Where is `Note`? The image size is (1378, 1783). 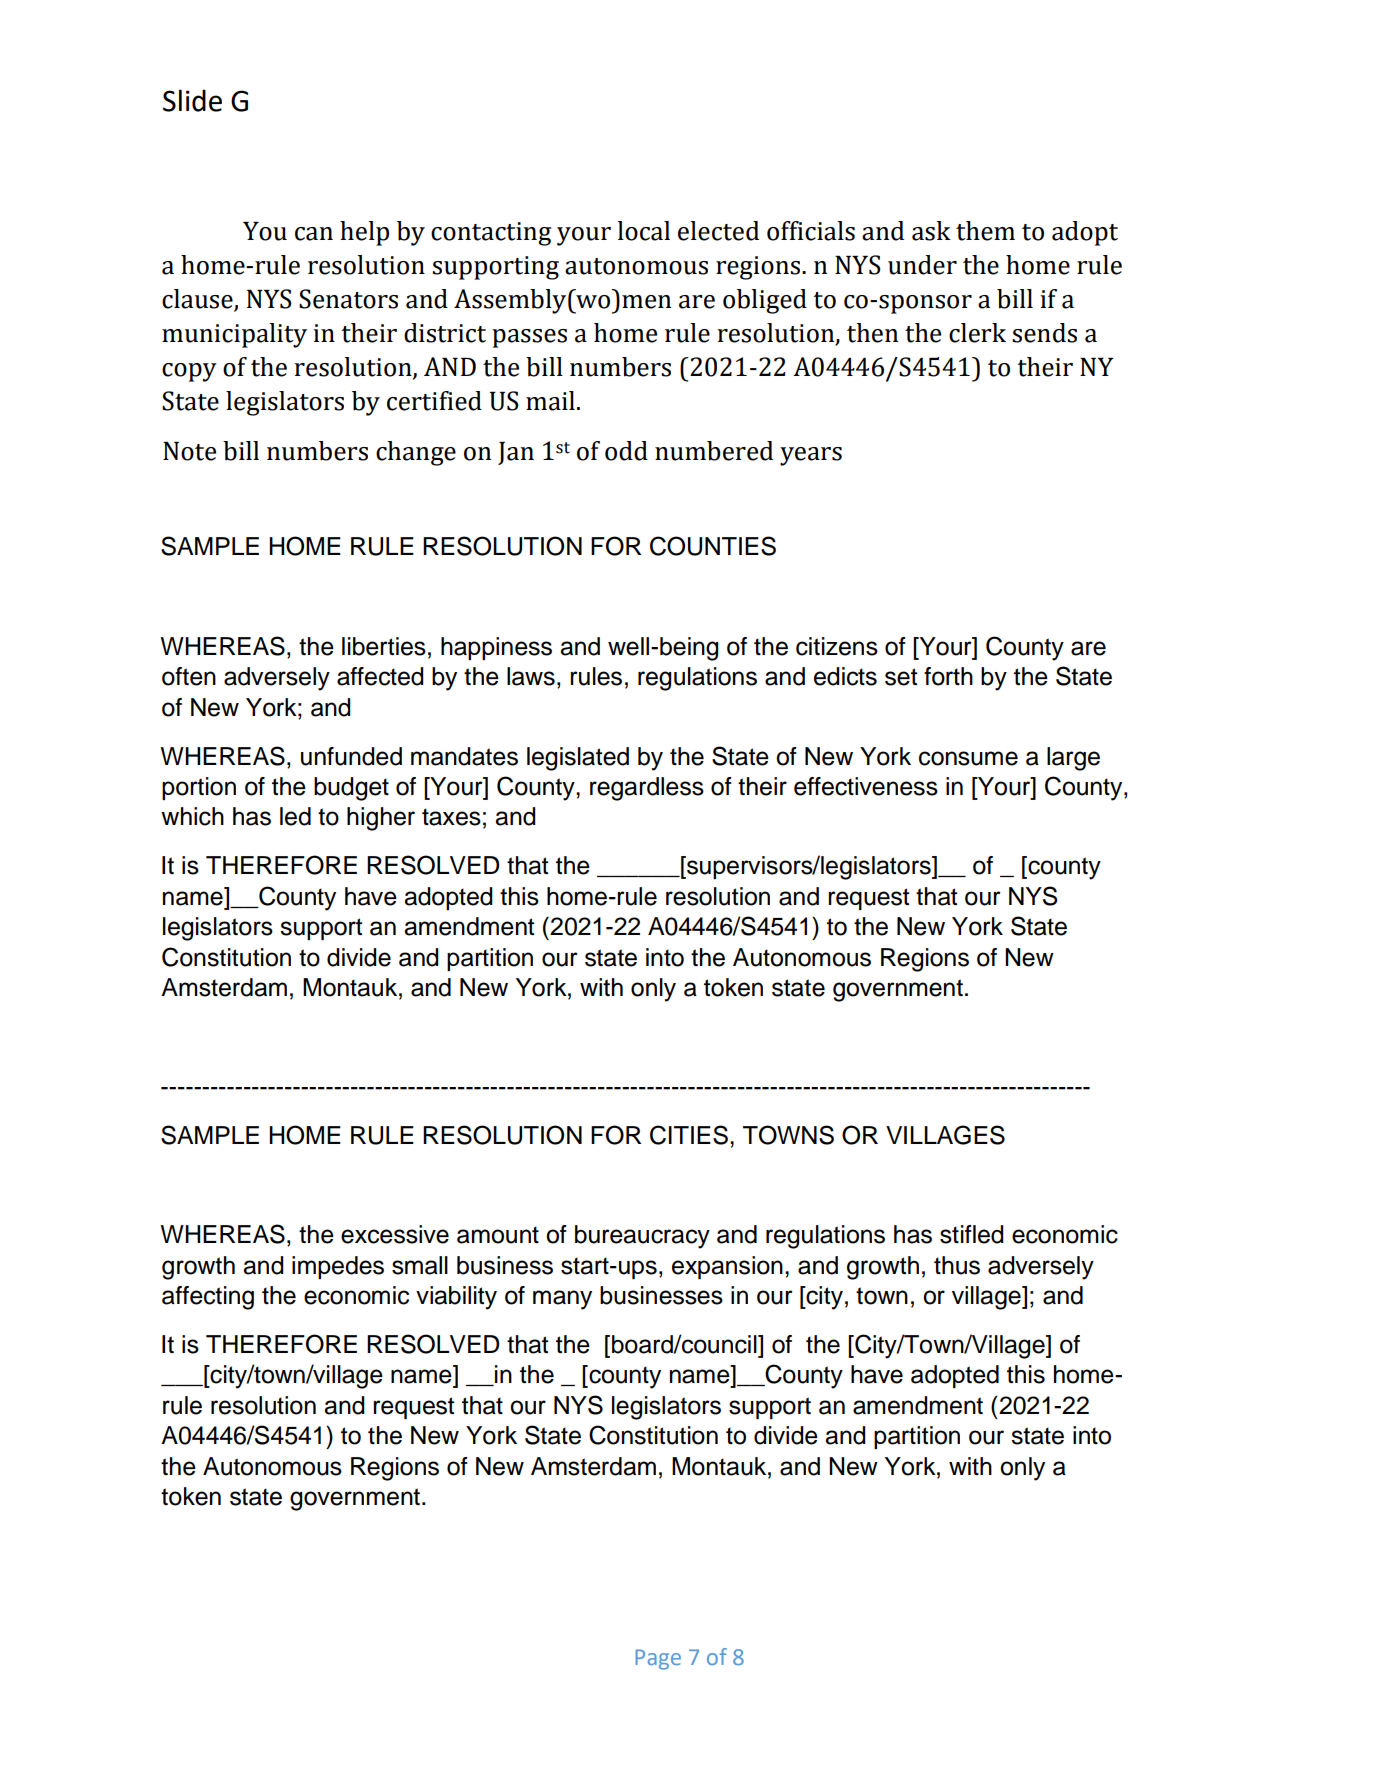 Note is located at coordinates (189, 451).
